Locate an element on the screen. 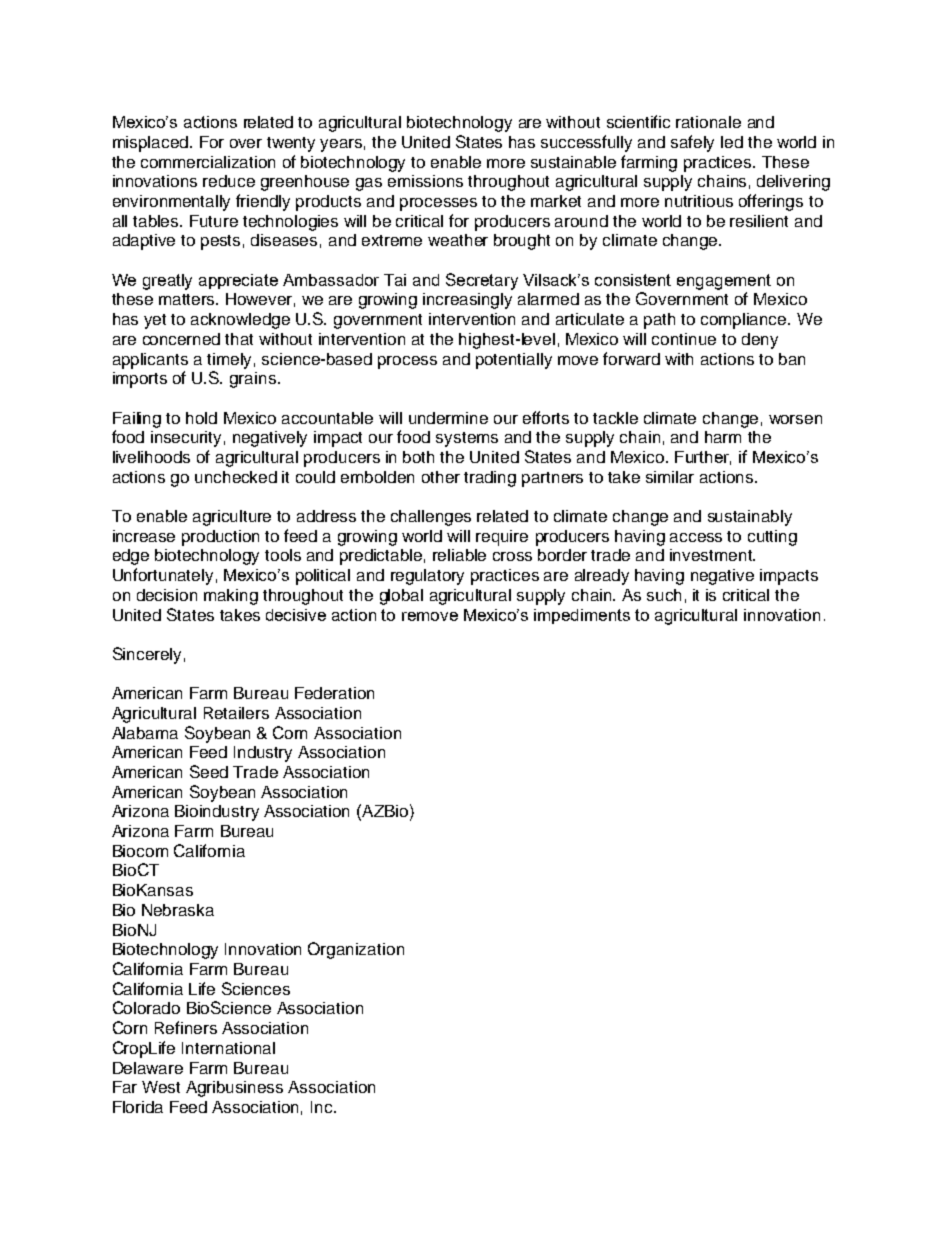  commercialization is located at coordinates (208, 162).
